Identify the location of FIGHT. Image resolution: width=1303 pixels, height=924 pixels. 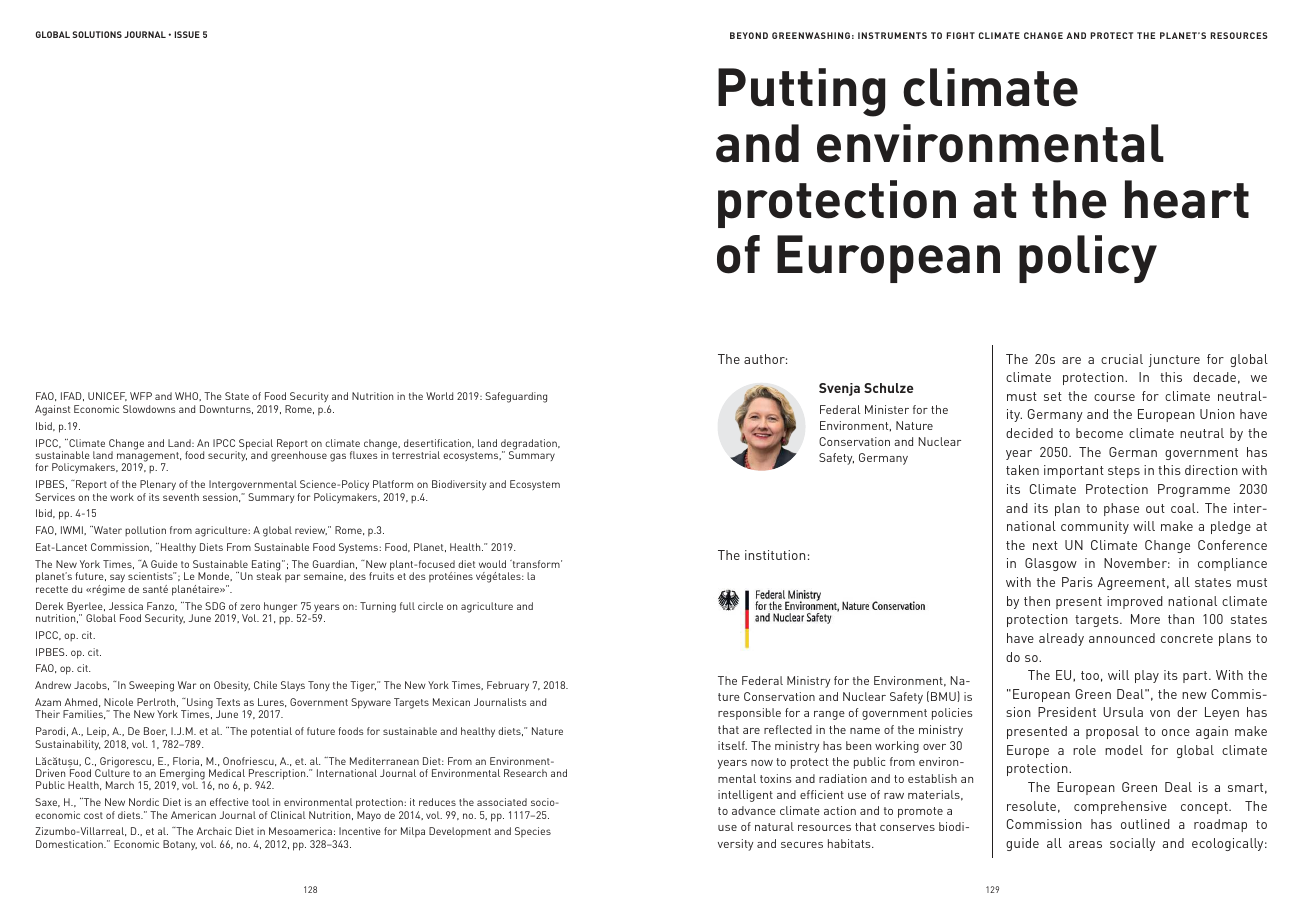
(961, 35).
